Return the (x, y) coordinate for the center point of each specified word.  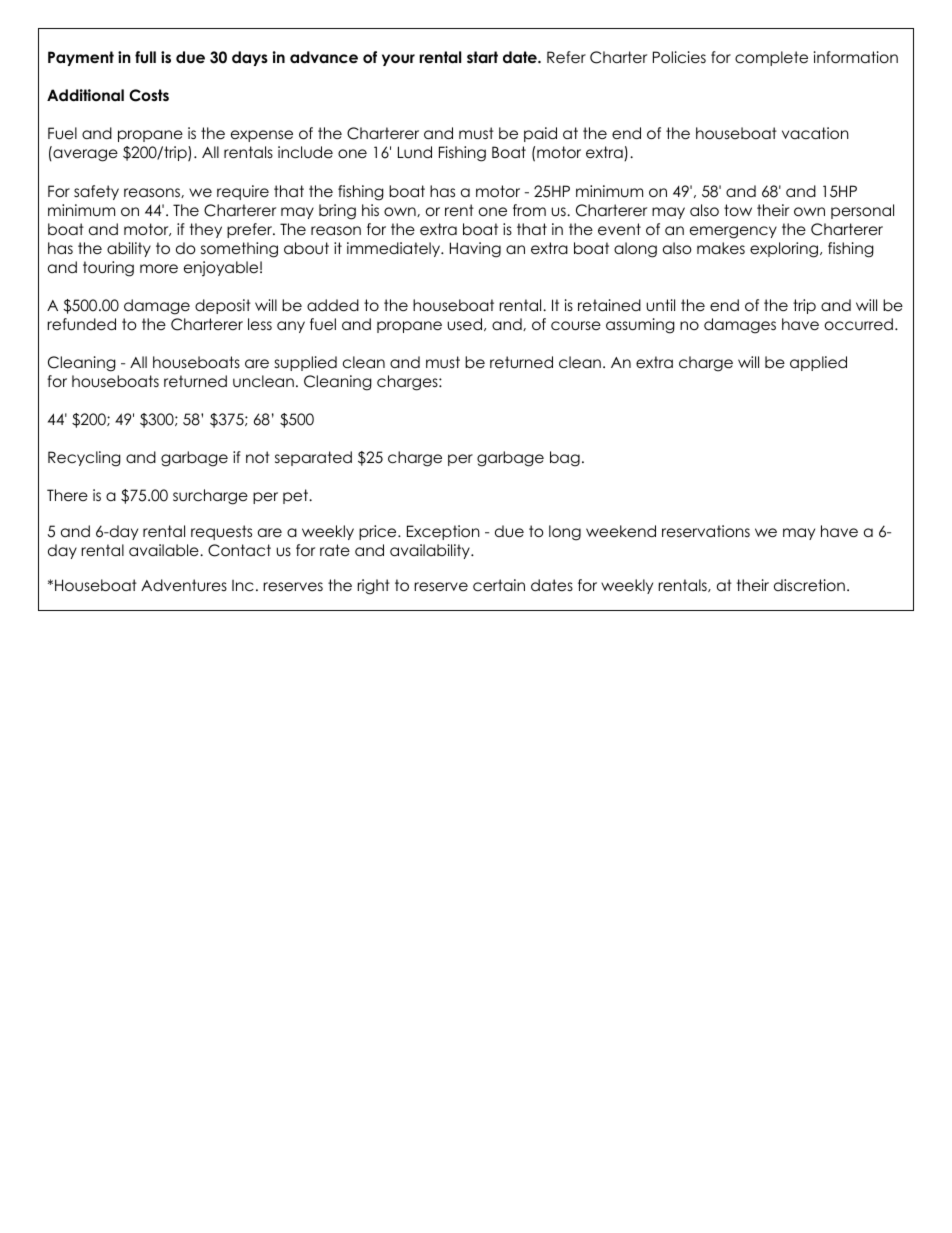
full (145, 57)
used (466, 324)
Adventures (184, 585)
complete (771, 58)
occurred (859, 324)
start (482, 57)
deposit (223, 306)
